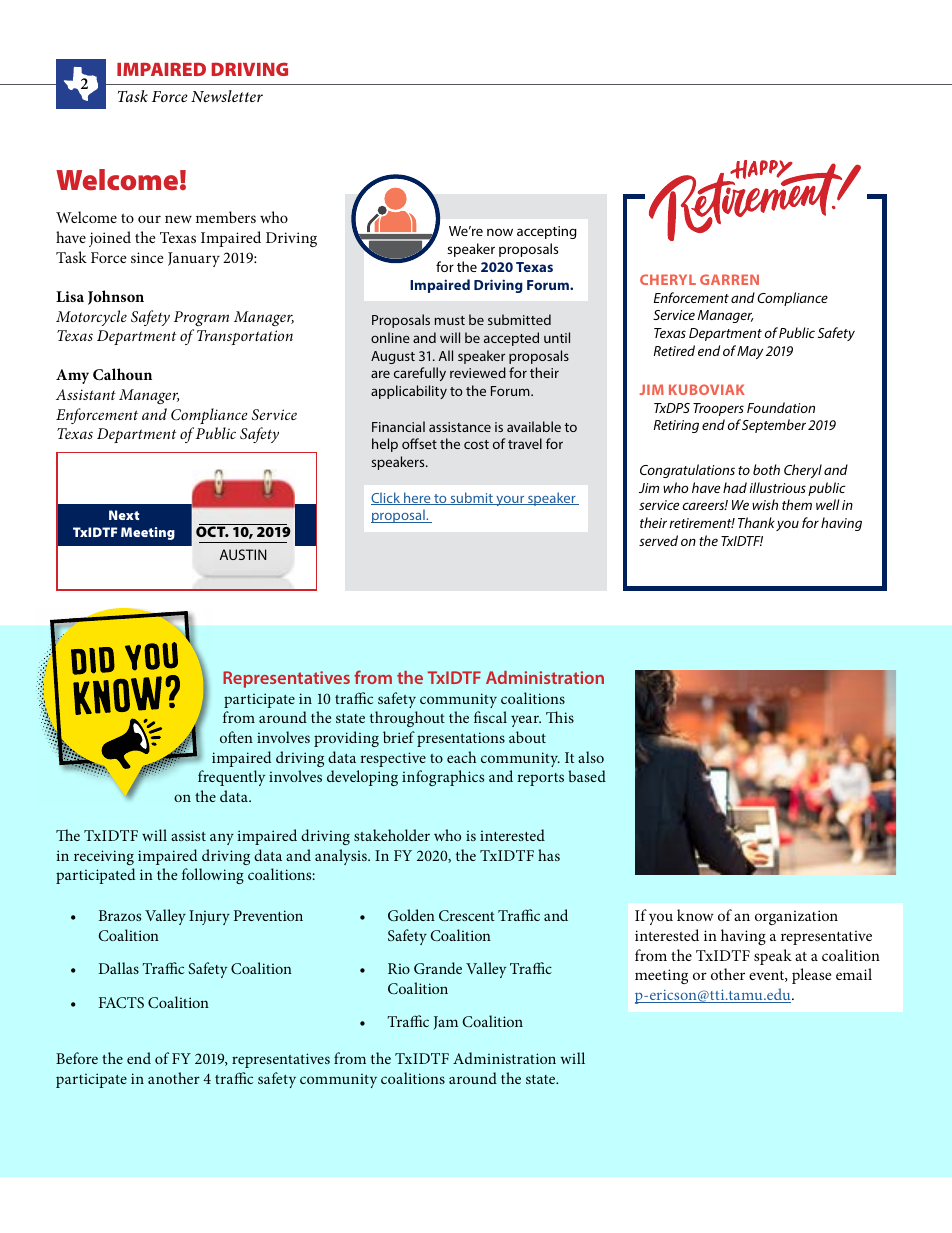 This page has width=952, height=1233. Describe the element at coordinates (811, 976) in the page. I see `please` at that location.
